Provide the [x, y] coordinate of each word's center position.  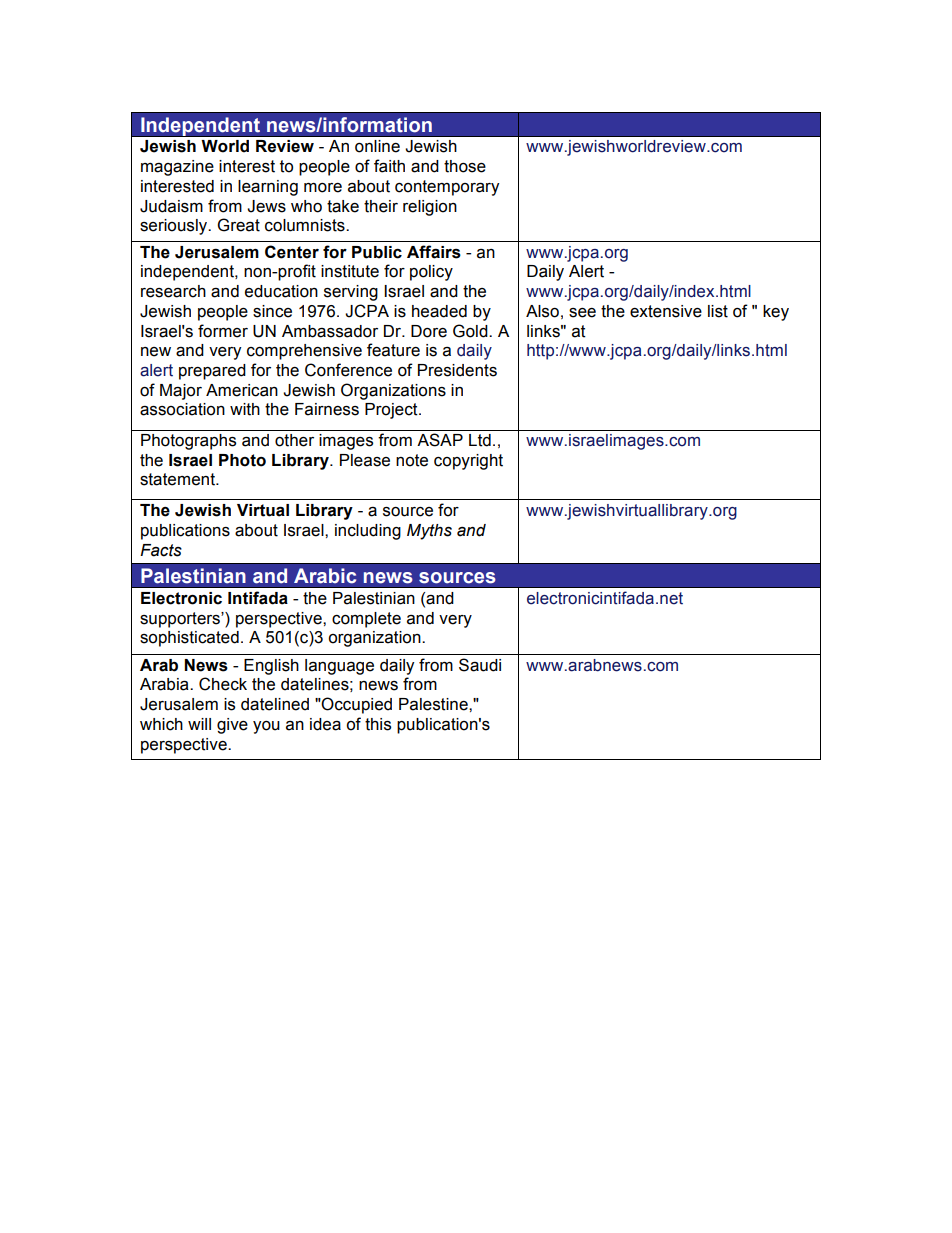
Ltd [480, 440]
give [232, 726]
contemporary [447, 188]
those [465, 166]
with [245, 409]
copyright [468, 462]
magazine [177, 168]
